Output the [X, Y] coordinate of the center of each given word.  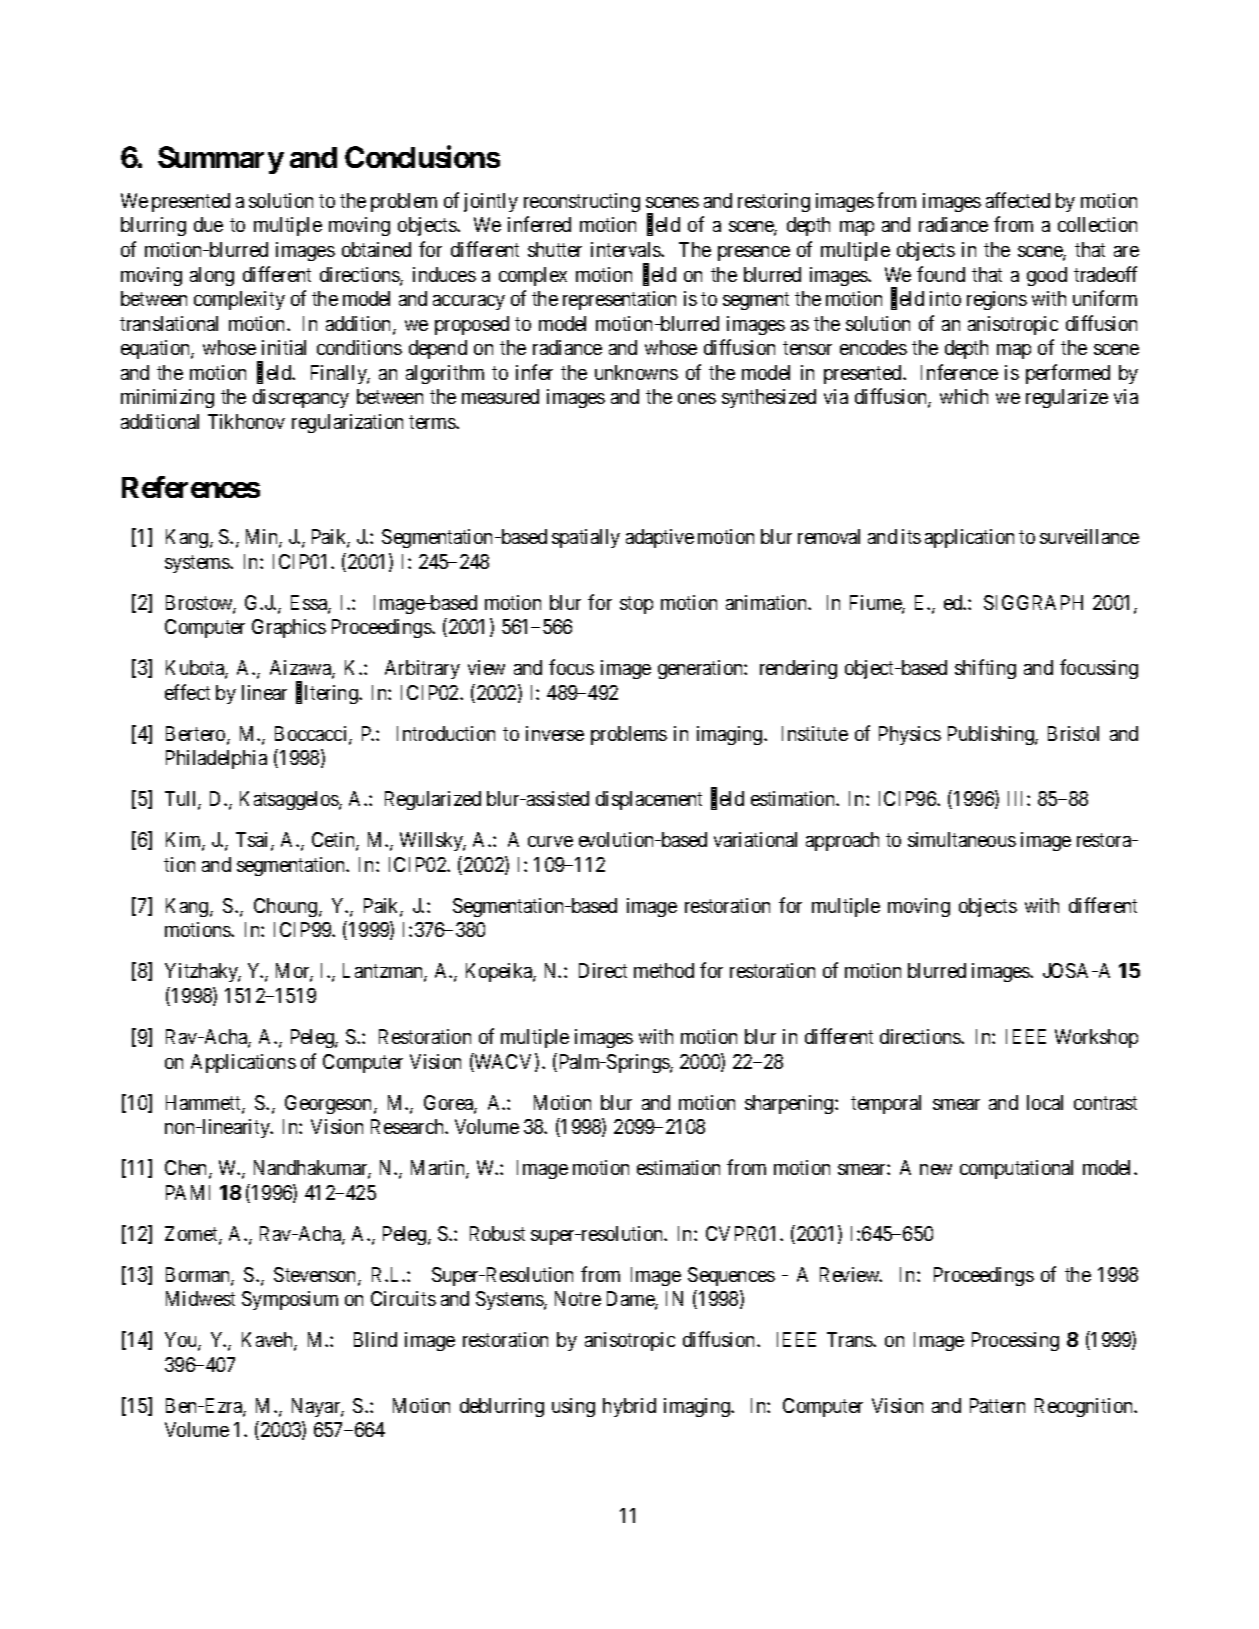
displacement [649, 800]
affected [1018, 200]
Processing [1015, 1341]
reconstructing [582, 202]
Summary [221, 160]
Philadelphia [216, 759]
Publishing [992, 735]
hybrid [629, 1407]
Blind [375, 1339]
